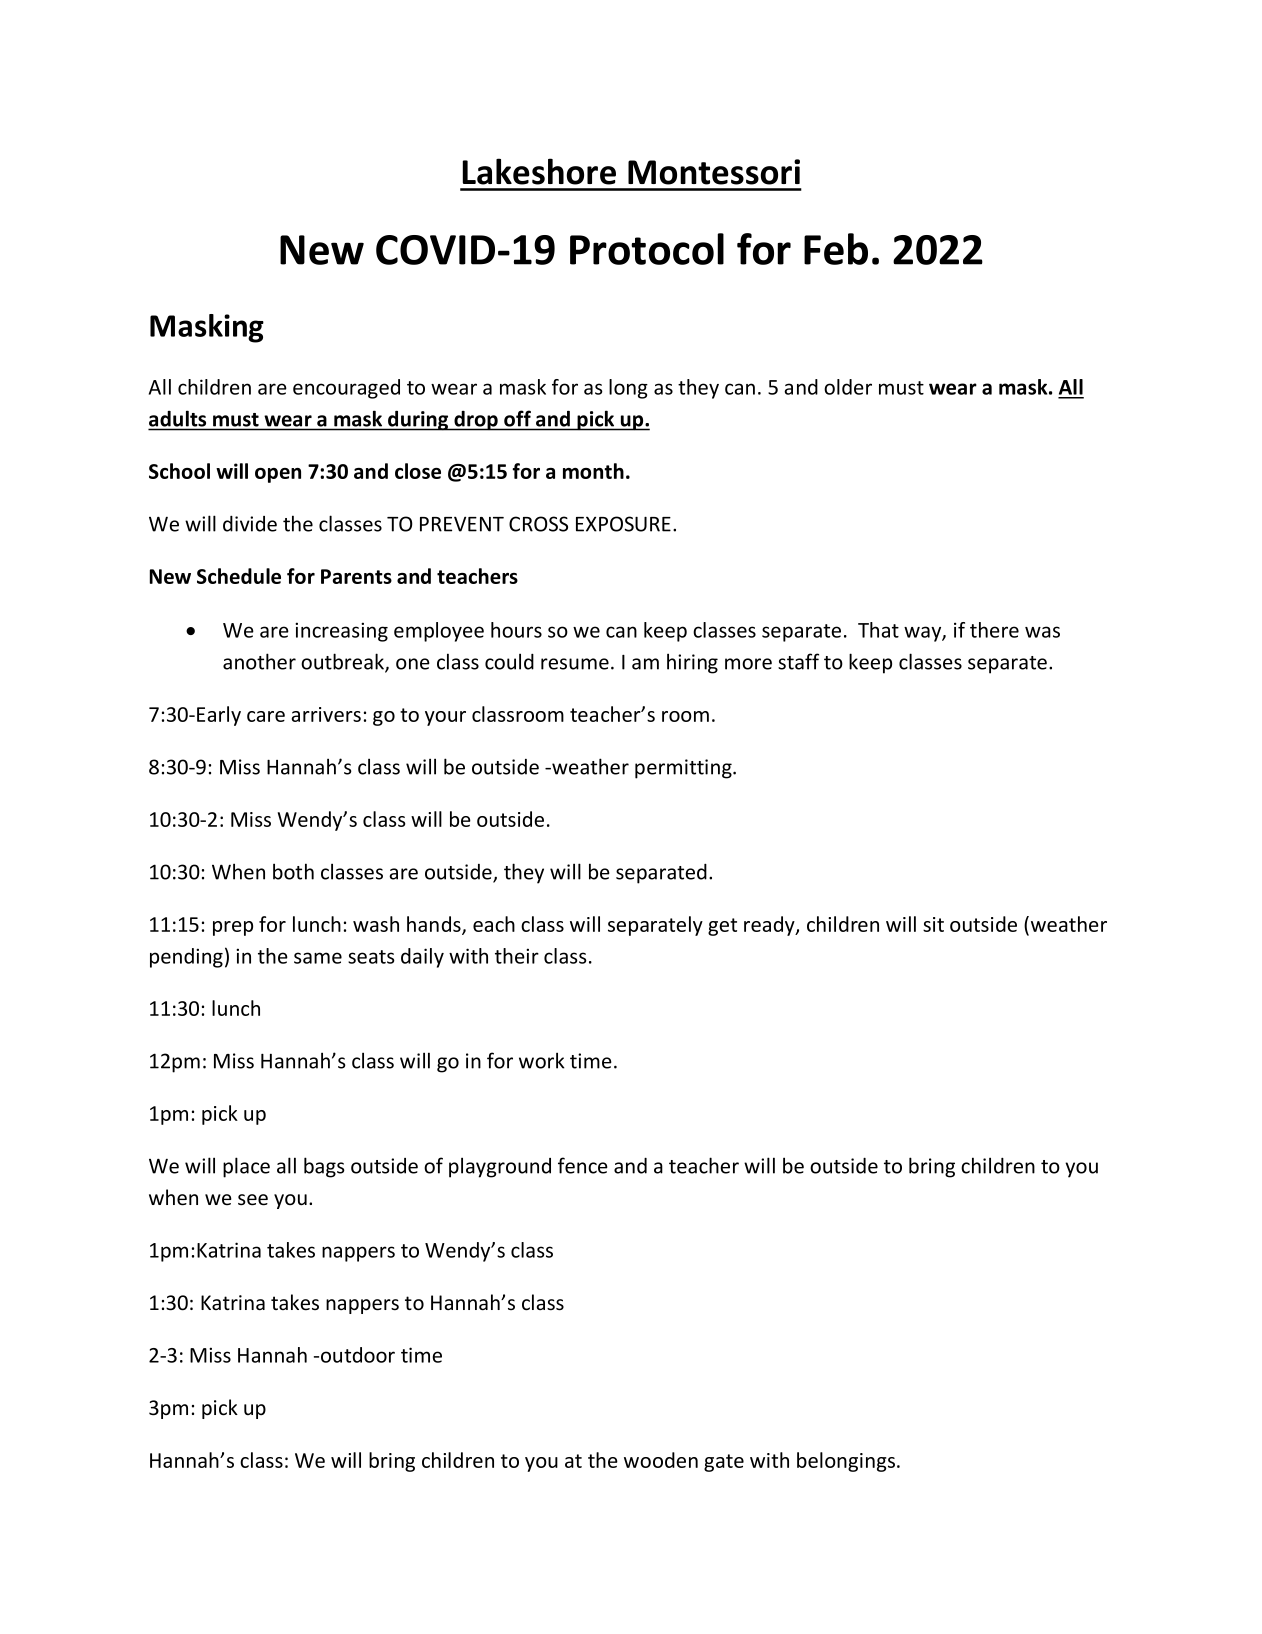 The image size is (1262, 1634). What do you see at coordinates (346, 389) in the screenshot?
I see `encouraged` at bounding box center [346, 389].
